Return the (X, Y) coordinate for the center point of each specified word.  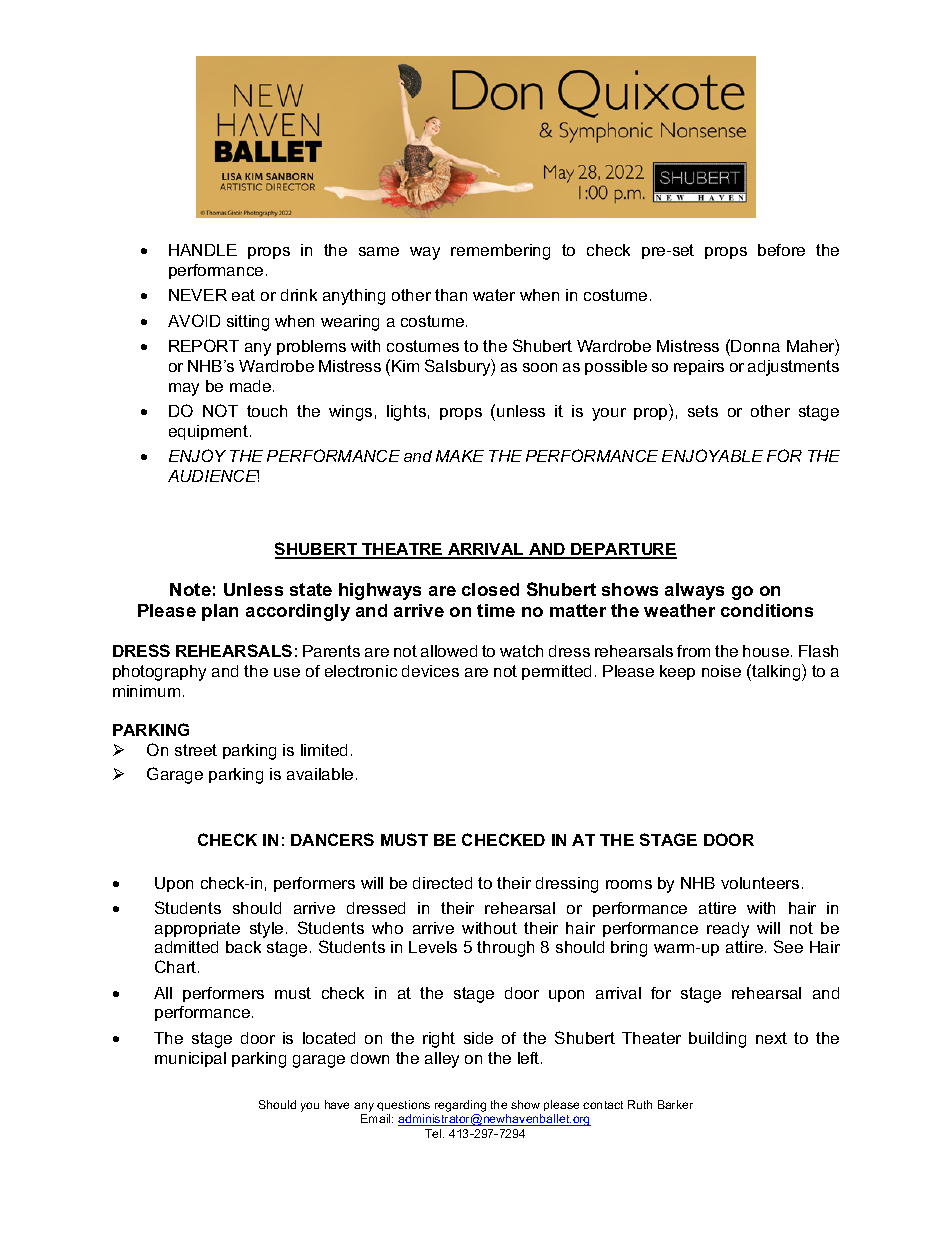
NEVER (198, 295)
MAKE (460, 456)
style (266, 930)
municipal (190, 1059)
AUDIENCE (213, 476)
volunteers (760, 883)
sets (703, 411)
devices (430, 671)
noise (721, 671)
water (494, 295)
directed (442, 883)
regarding (459, 1107)
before (781, 250)
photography (159, 673)
